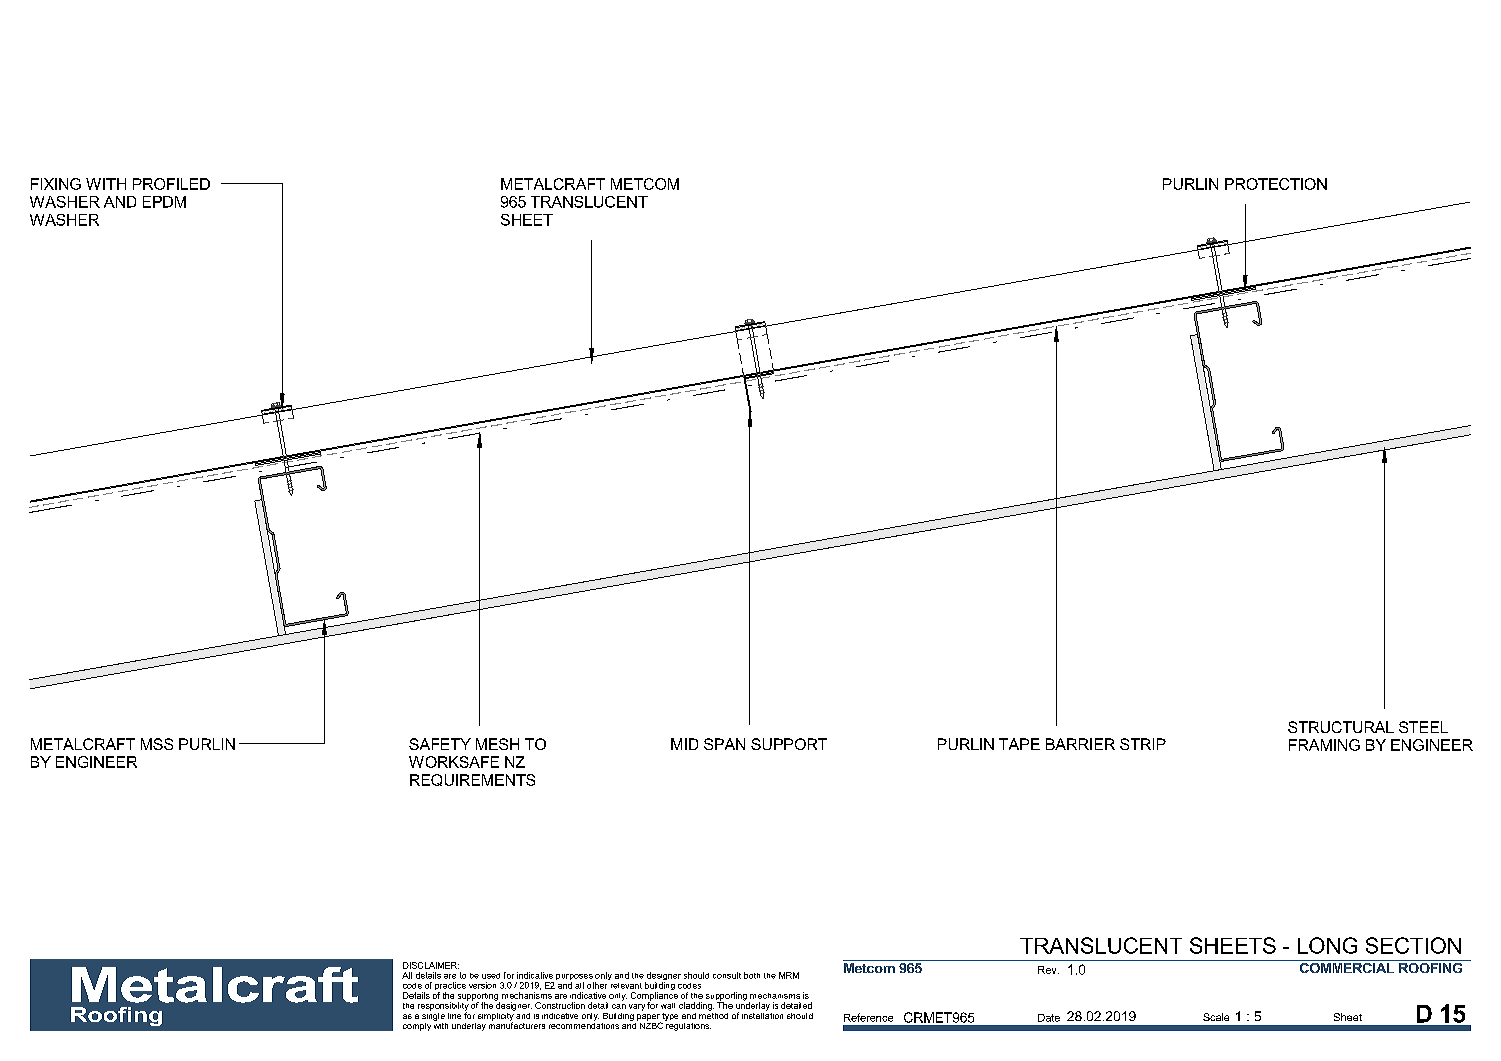 This screenshot has height=1061, width=1501. Describe the element at coordinates (724, 744) in the screenshot. I see `SPAN` at that location.
